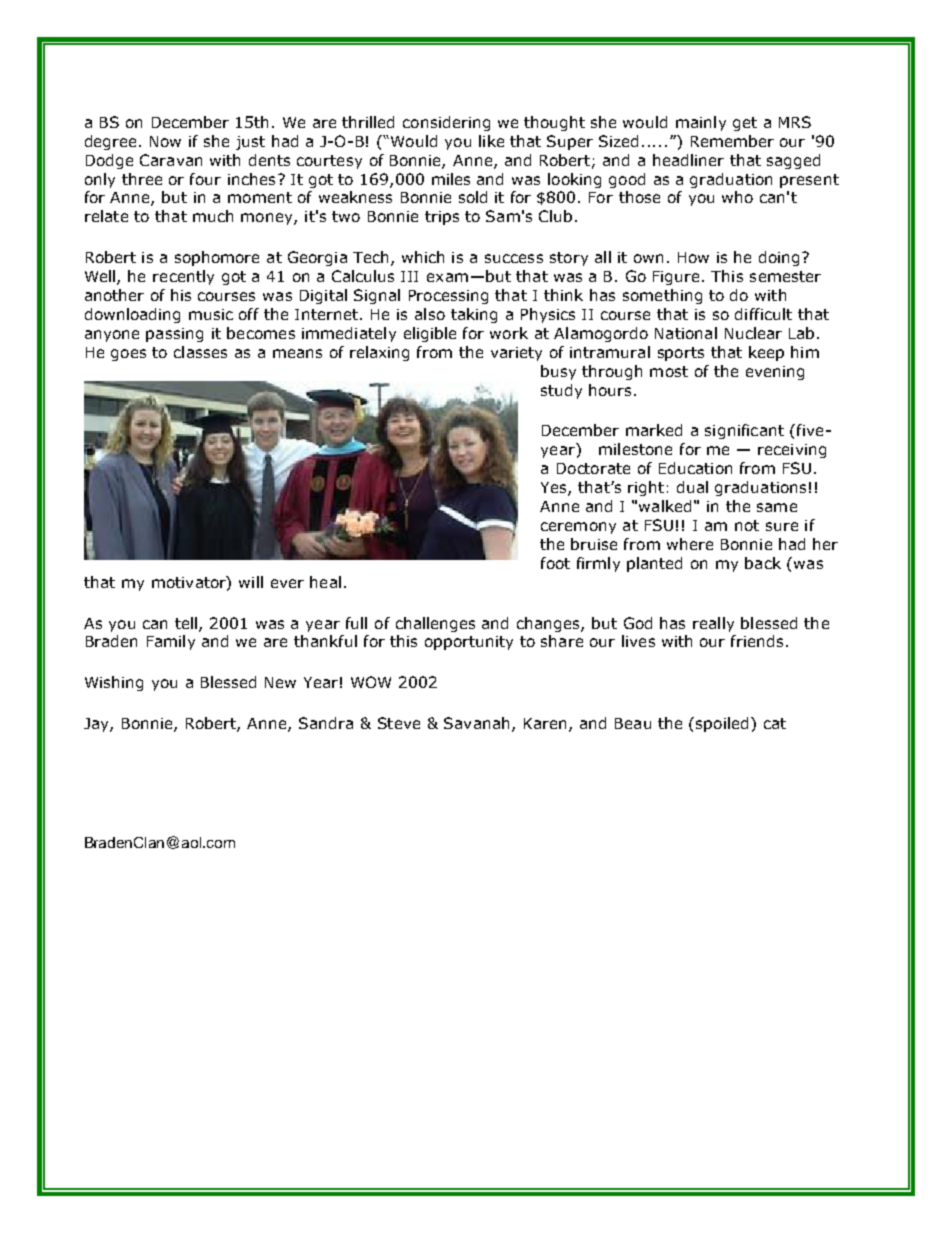 This page has height=1233, width=952. Describe the element at coordinates (174, 335) in the page. I see `passing` at that location.
